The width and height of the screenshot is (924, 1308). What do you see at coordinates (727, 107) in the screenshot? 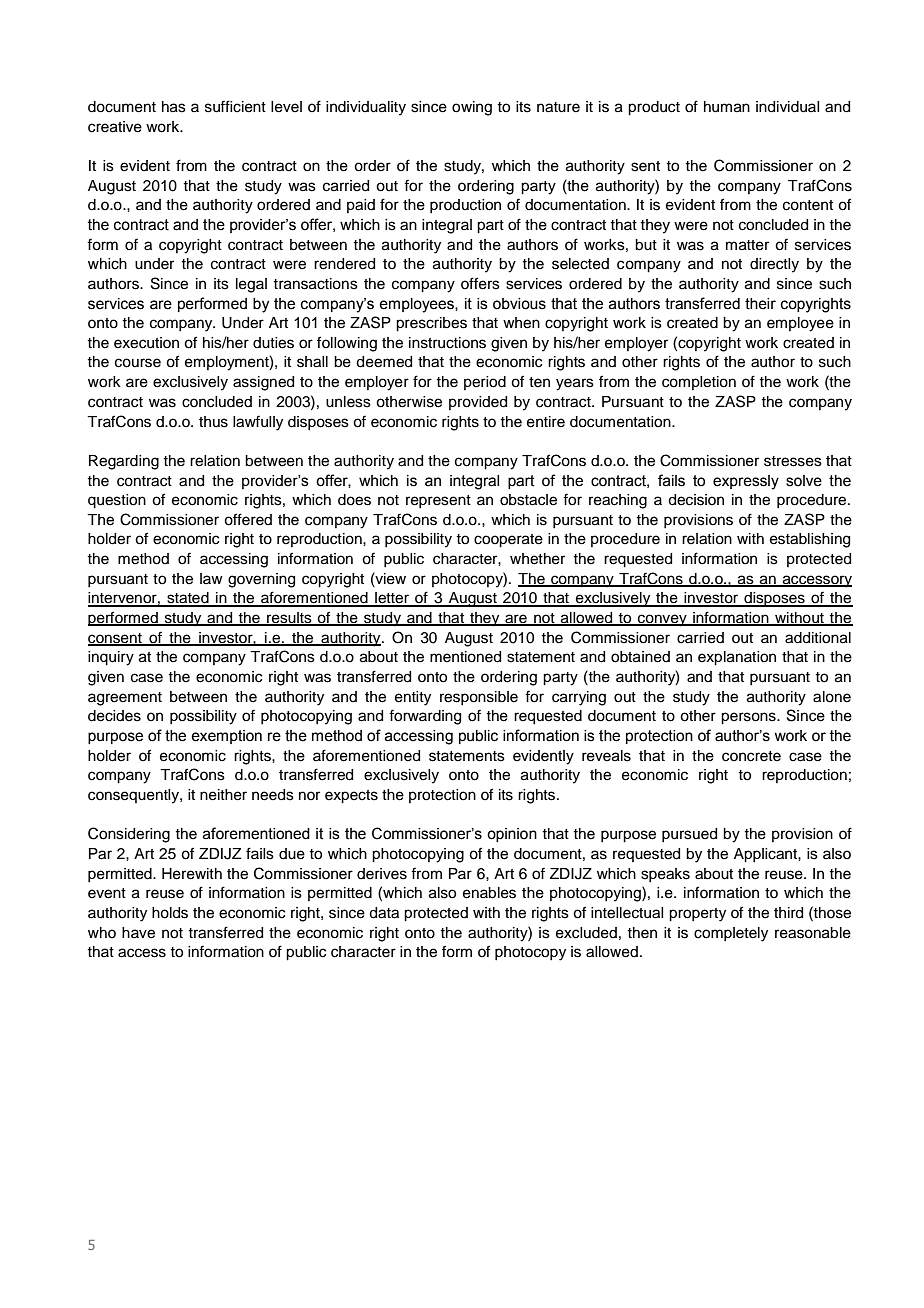
I see `human` at bounding box center [727, 107].
